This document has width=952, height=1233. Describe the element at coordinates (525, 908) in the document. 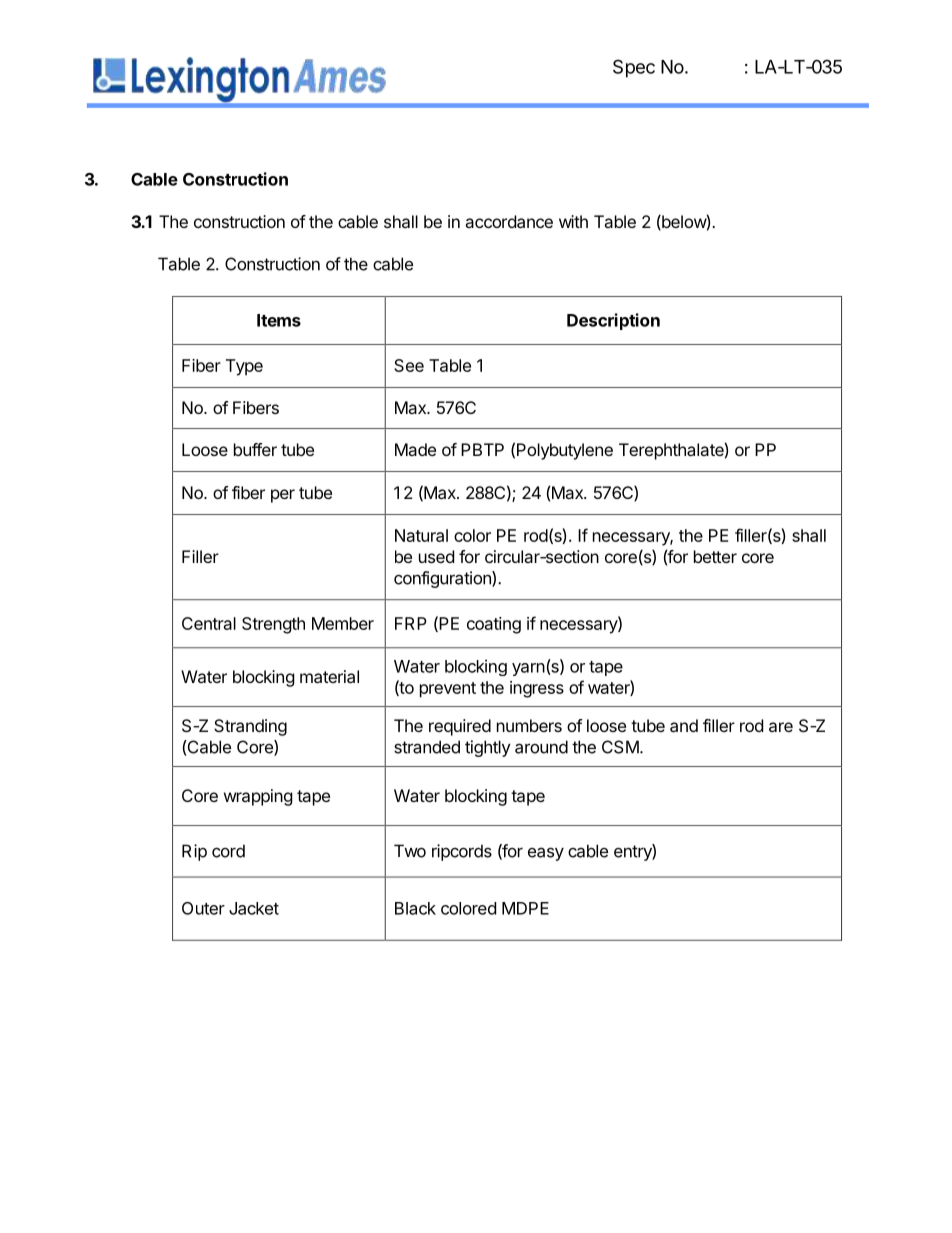

I see `MDPE` at that location.
